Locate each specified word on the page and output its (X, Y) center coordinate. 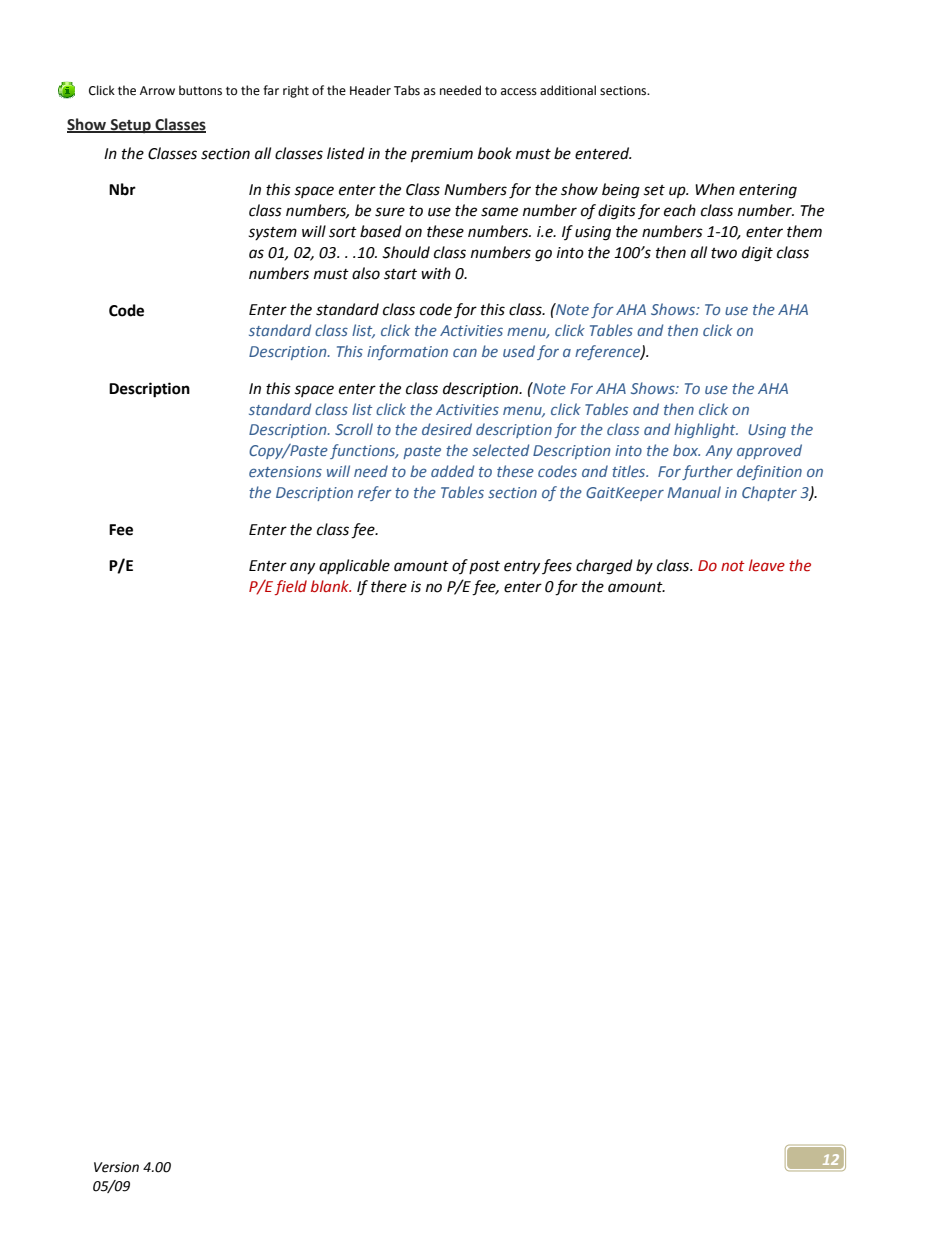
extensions (285, 471)
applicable (354, 566)
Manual (694, 492)
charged (604, 567)
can (465, 352)
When (715, 189)
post (484, 567)
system (273, 233)
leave (767, 565)
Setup (130, 126)
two (724, 253)
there (389, 586)
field (290, 587)
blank (331, 586)
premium (442, 155)
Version (116, 1167)
